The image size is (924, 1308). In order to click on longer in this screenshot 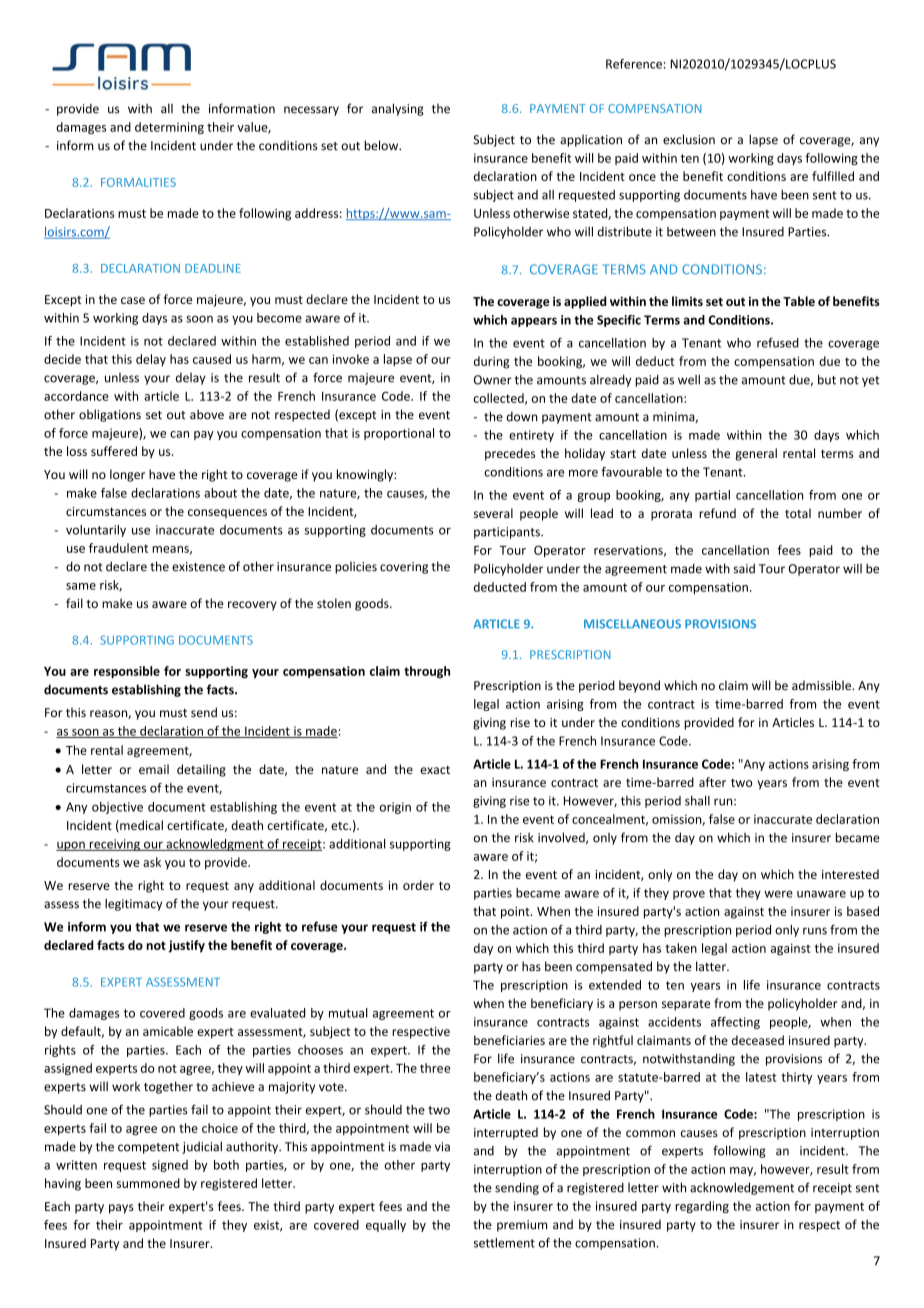, I will do `click(127, 475)`.
